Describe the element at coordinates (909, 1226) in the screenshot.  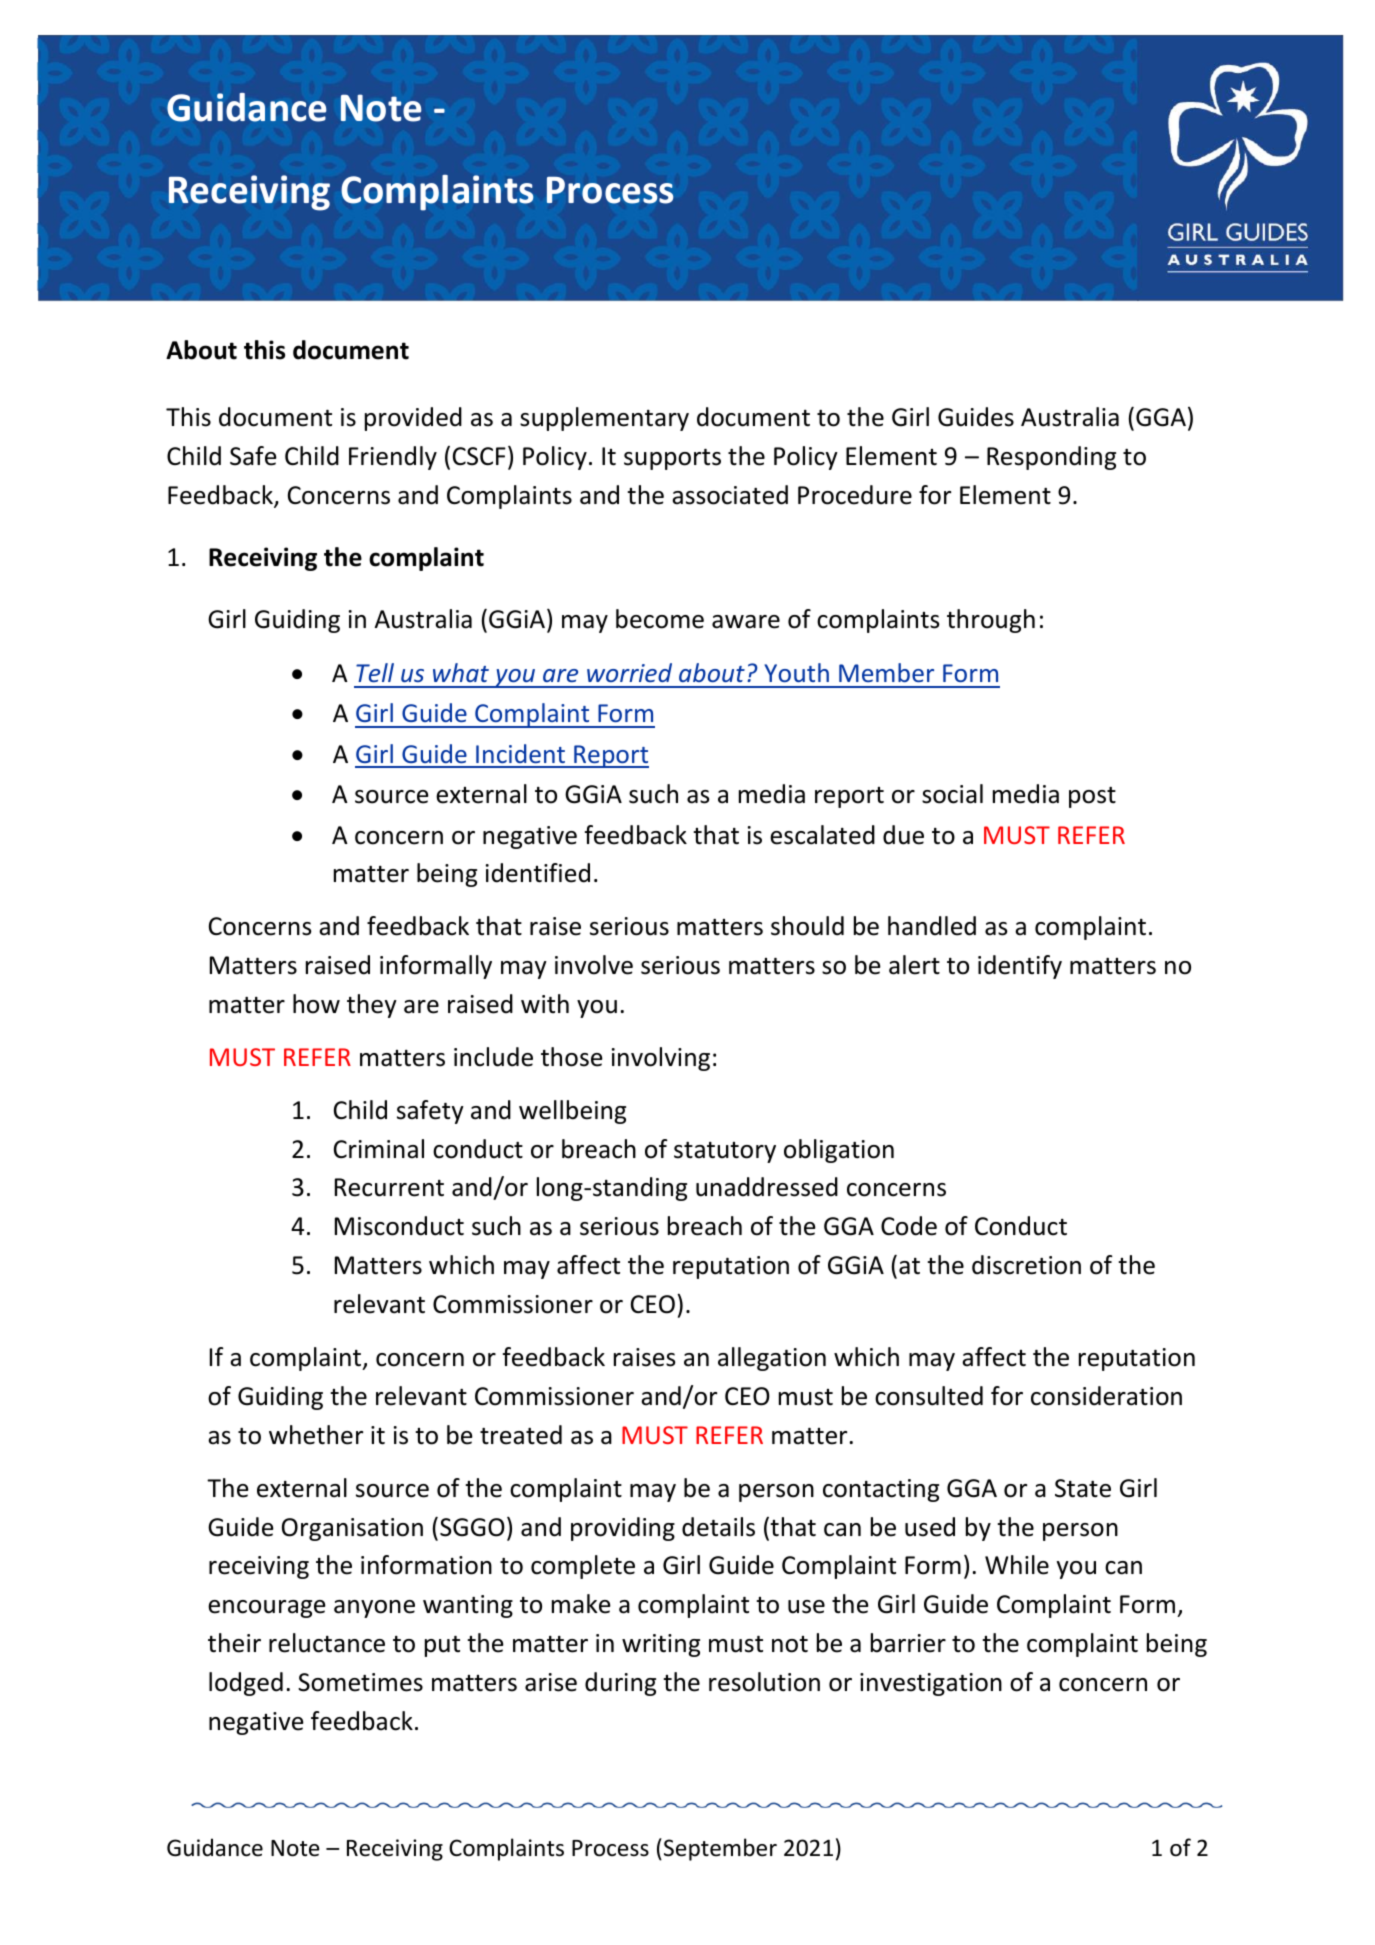
I see `Code` at that location.
